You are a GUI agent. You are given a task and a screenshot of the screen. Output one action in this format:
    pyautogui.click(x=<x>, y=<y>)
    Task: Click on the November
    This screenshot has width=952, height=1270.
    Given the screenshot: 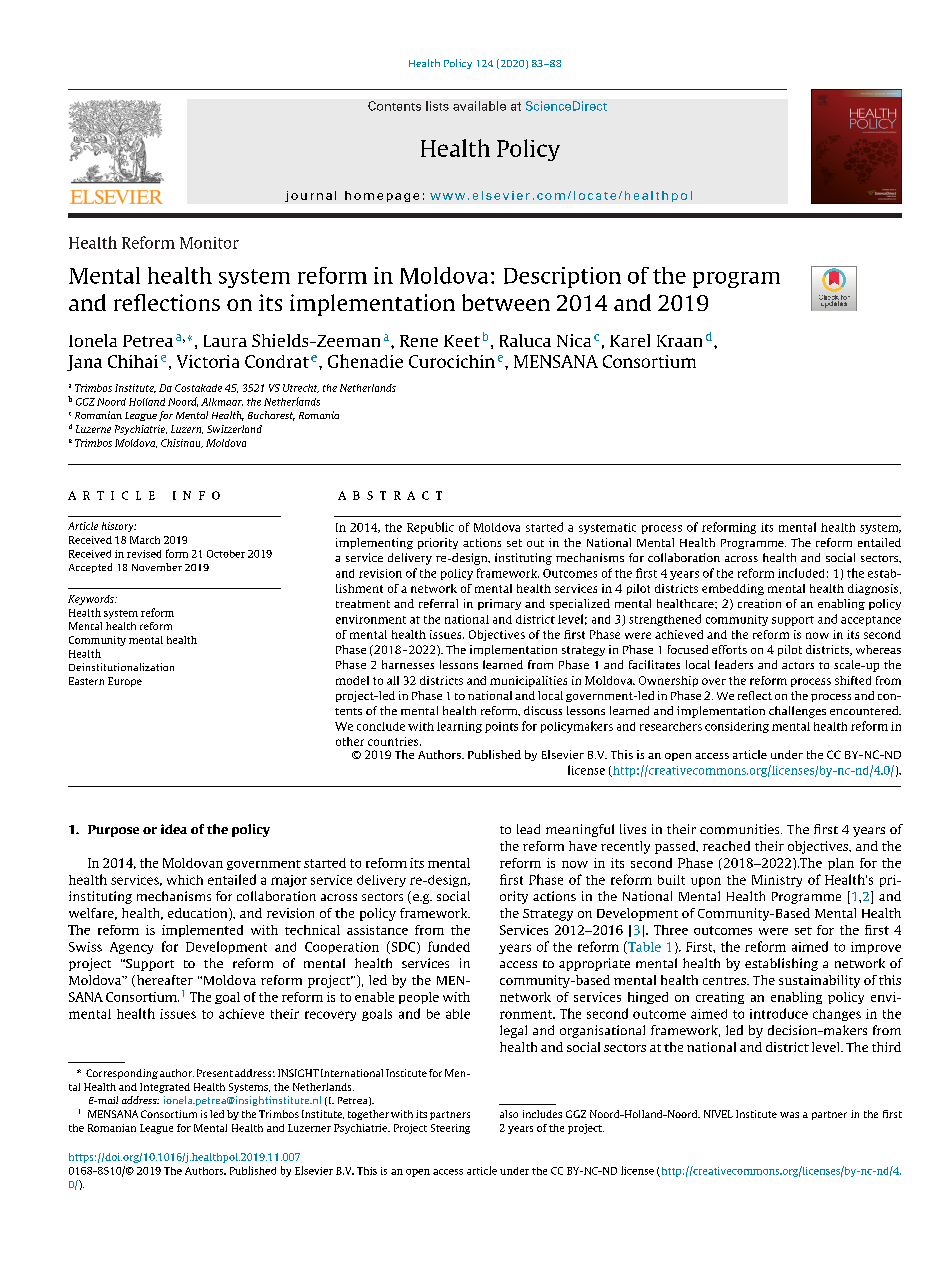 What is the action you would take?
    pyautogui.click(x=157, y=567)
